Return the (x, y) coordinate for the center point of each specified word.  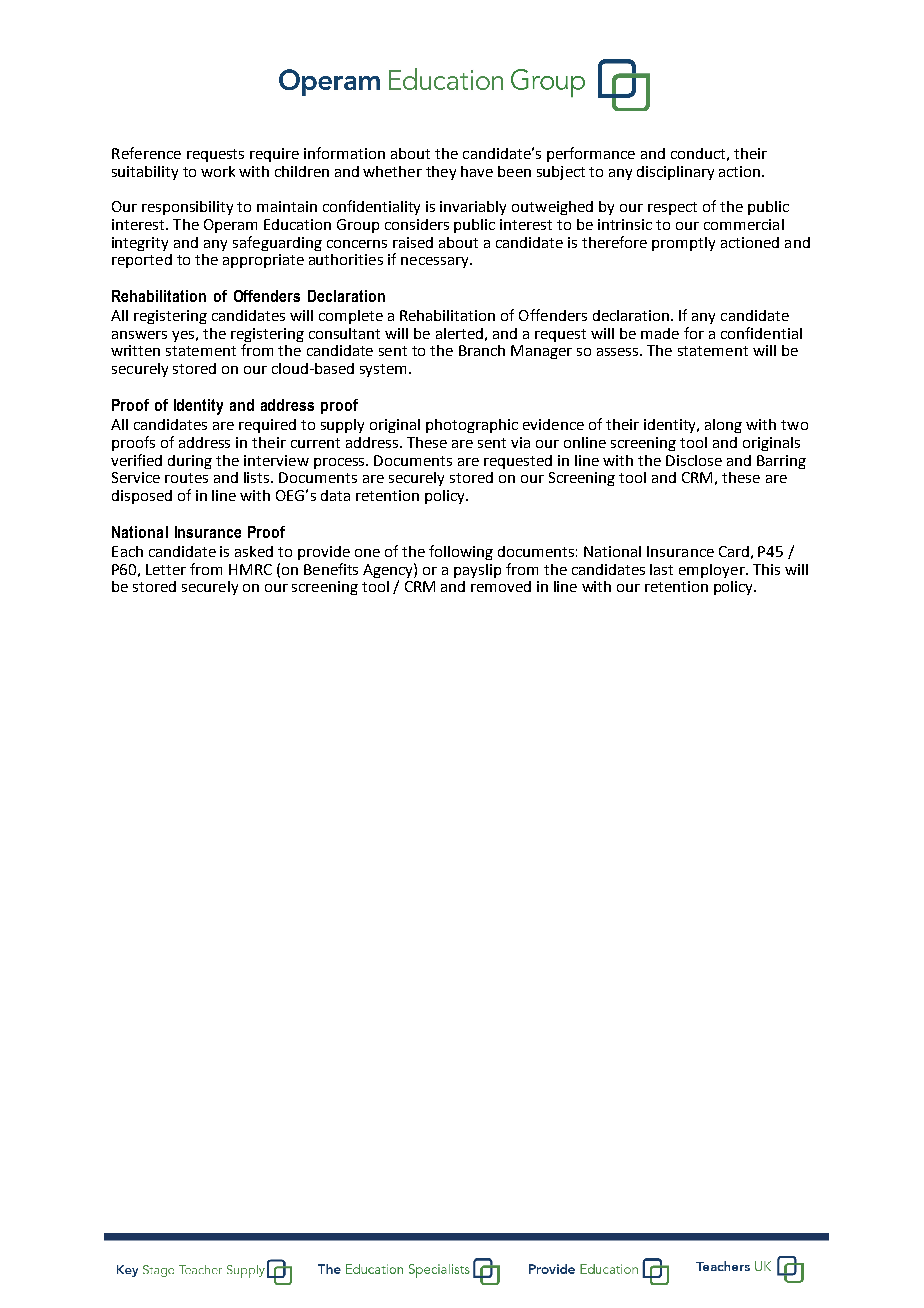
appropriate (263, 261)
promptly (683, 244)
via (520, 442)
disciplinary (675, 173)
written (135, 350)
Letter (166, 569)
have (477, 171)
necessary (436, 262)
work (218, 171)
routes (186, 478)
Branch (482, 350)
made (660, 333)
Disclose (694, 460)
